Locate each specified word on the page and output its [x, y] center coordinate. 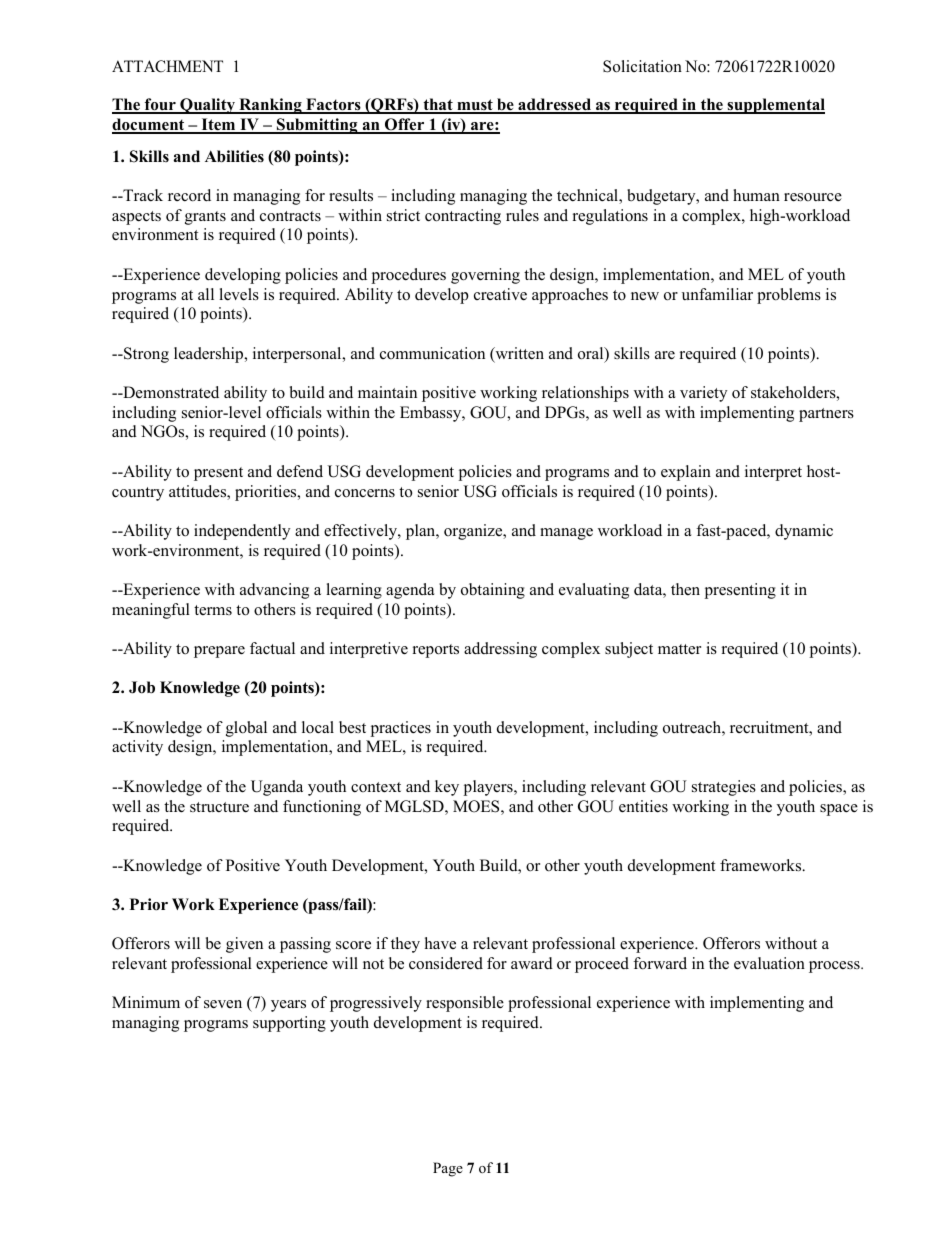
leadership [210, 355]
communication [432, 353]
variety [703, 394]
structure [219, 807]
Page [448, 1169]
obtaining [493, 591]
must [475, 106]
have [440, 943]
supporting [289, 1024]
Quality [208, 106]
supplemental [775, 106]
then [685, 589]
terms [213, 610]
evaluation [769, 963]
